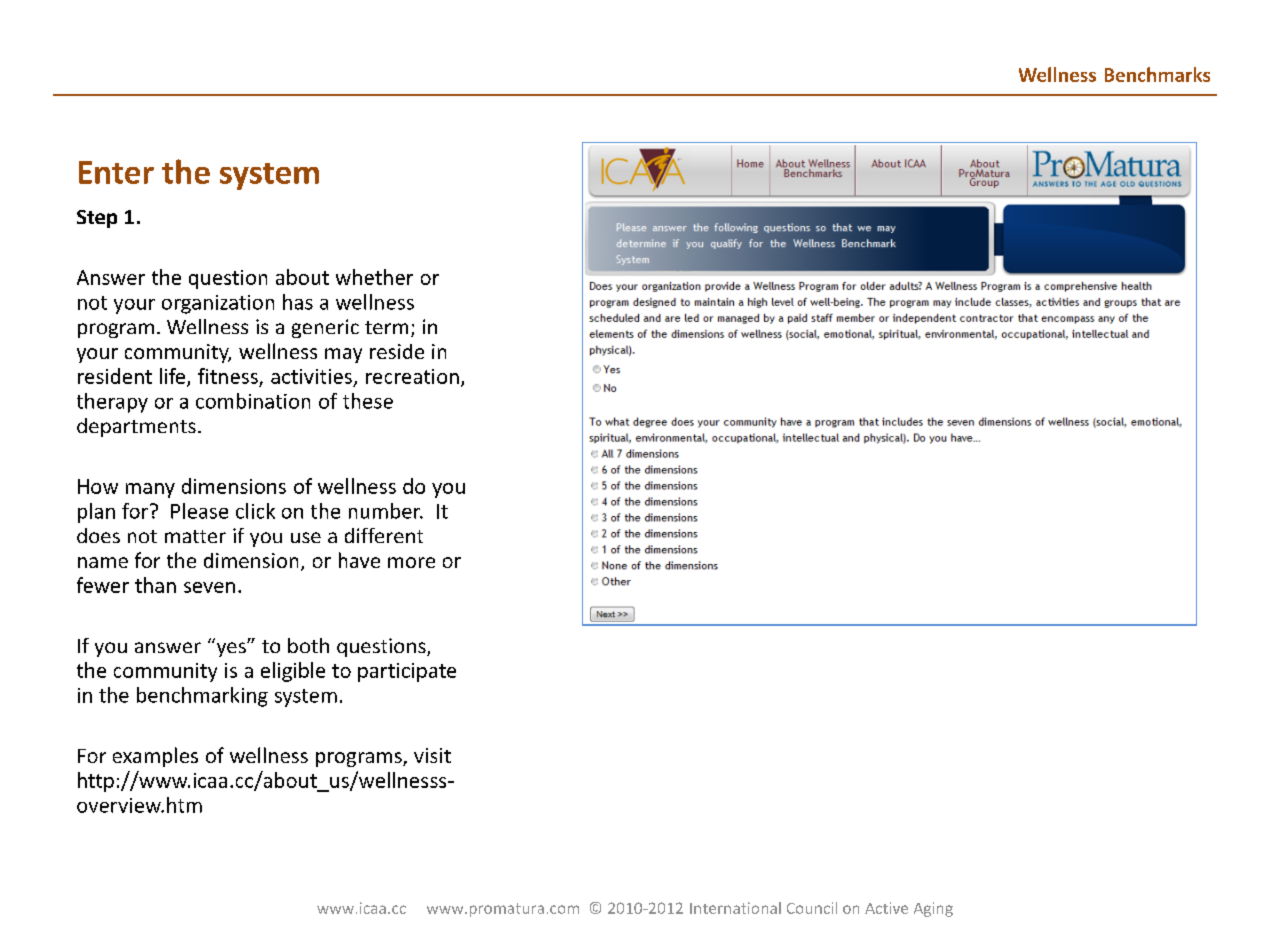 The image size is (1270, 952). I want to click on Benchmarks, so click(1157, 74).
